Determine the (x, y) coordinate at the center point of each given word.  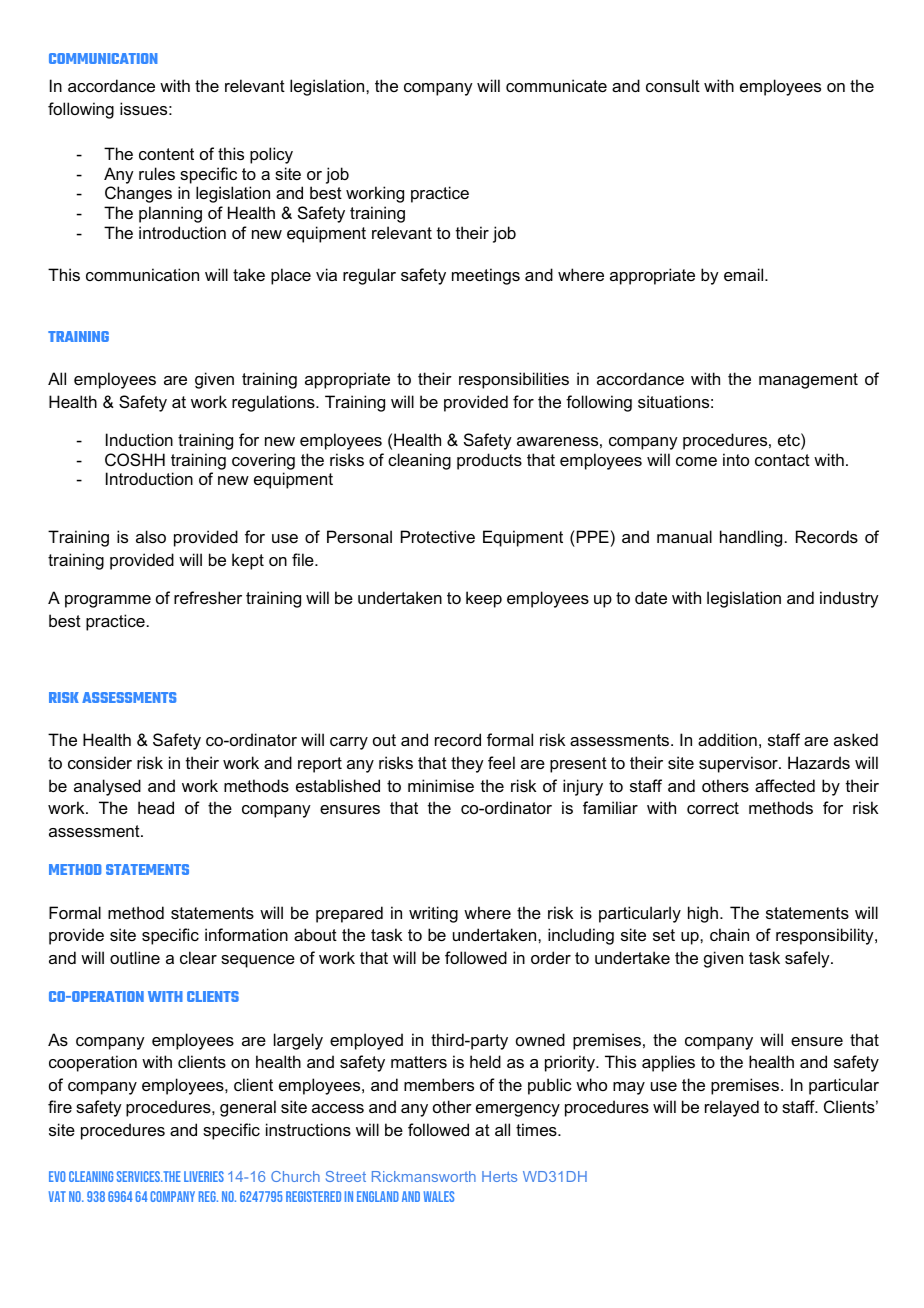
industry (849, 599)
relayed (732, 1108)
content (166, 154)
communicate (556, 85)
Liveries (204, 1176)
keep (484, 599)
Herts (499, 1176)
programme (108, 601)
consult (673, 85)
